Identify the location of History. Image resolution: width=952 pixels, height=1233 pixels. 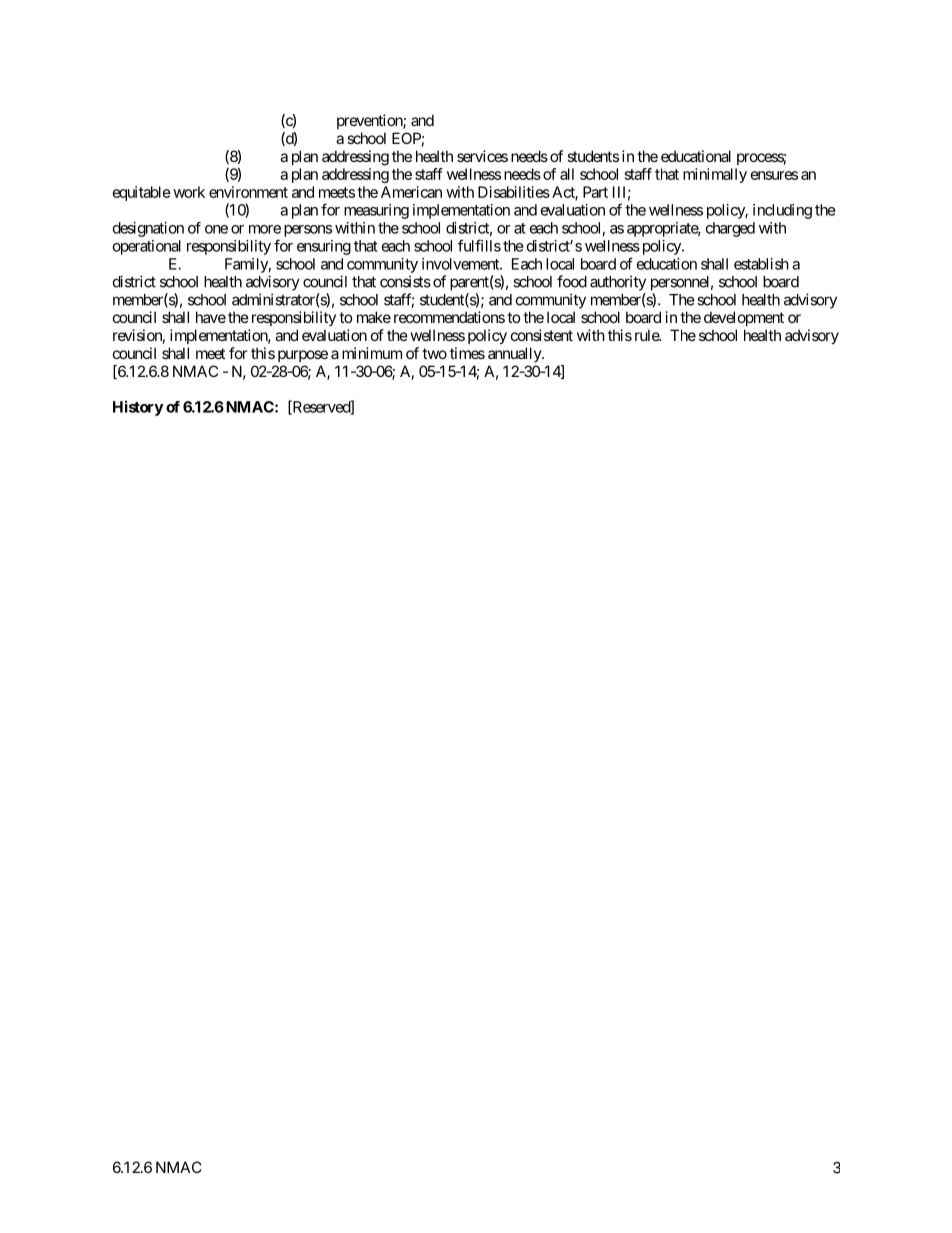
(138, 408).
